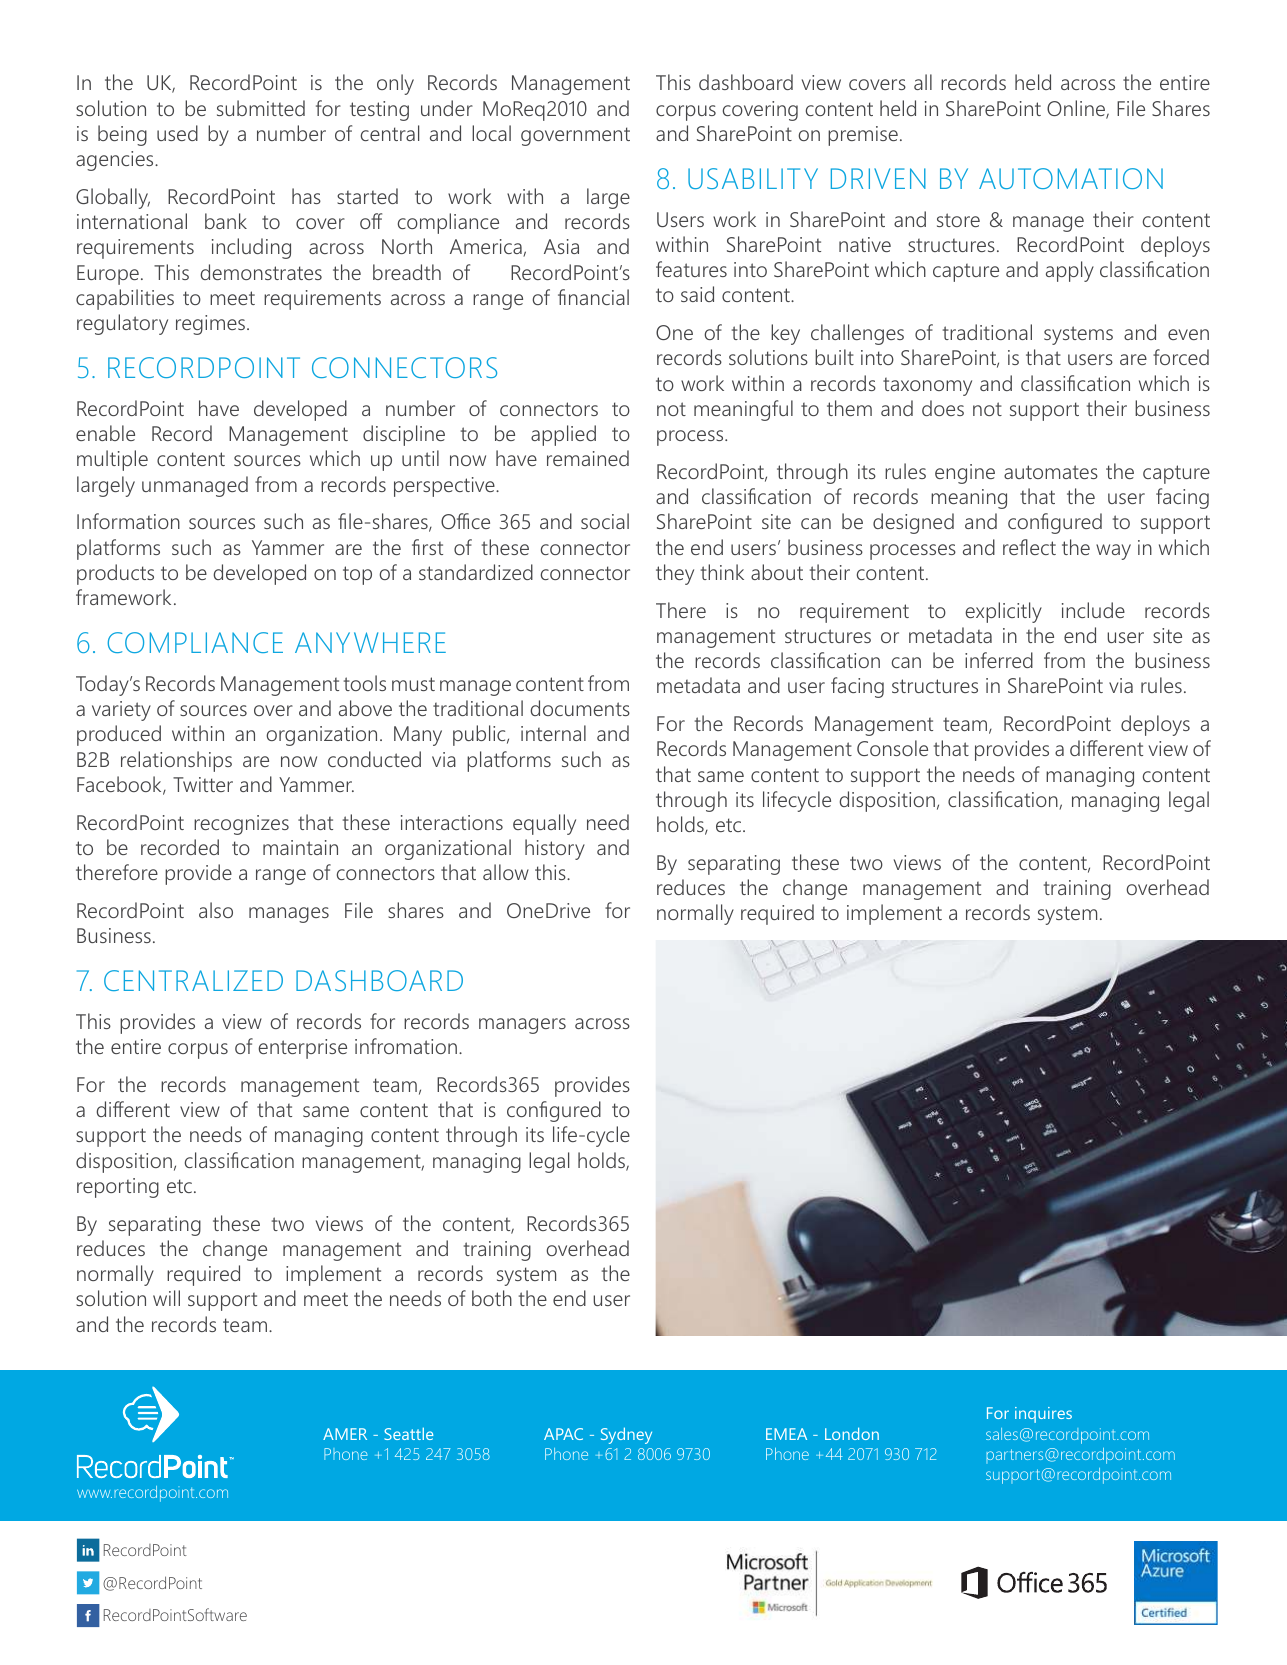 This document has height=1665, width=1287. What do you see at coordinates (588, 458) in the document?
I see `remained` at bounding box center [588, 458].
